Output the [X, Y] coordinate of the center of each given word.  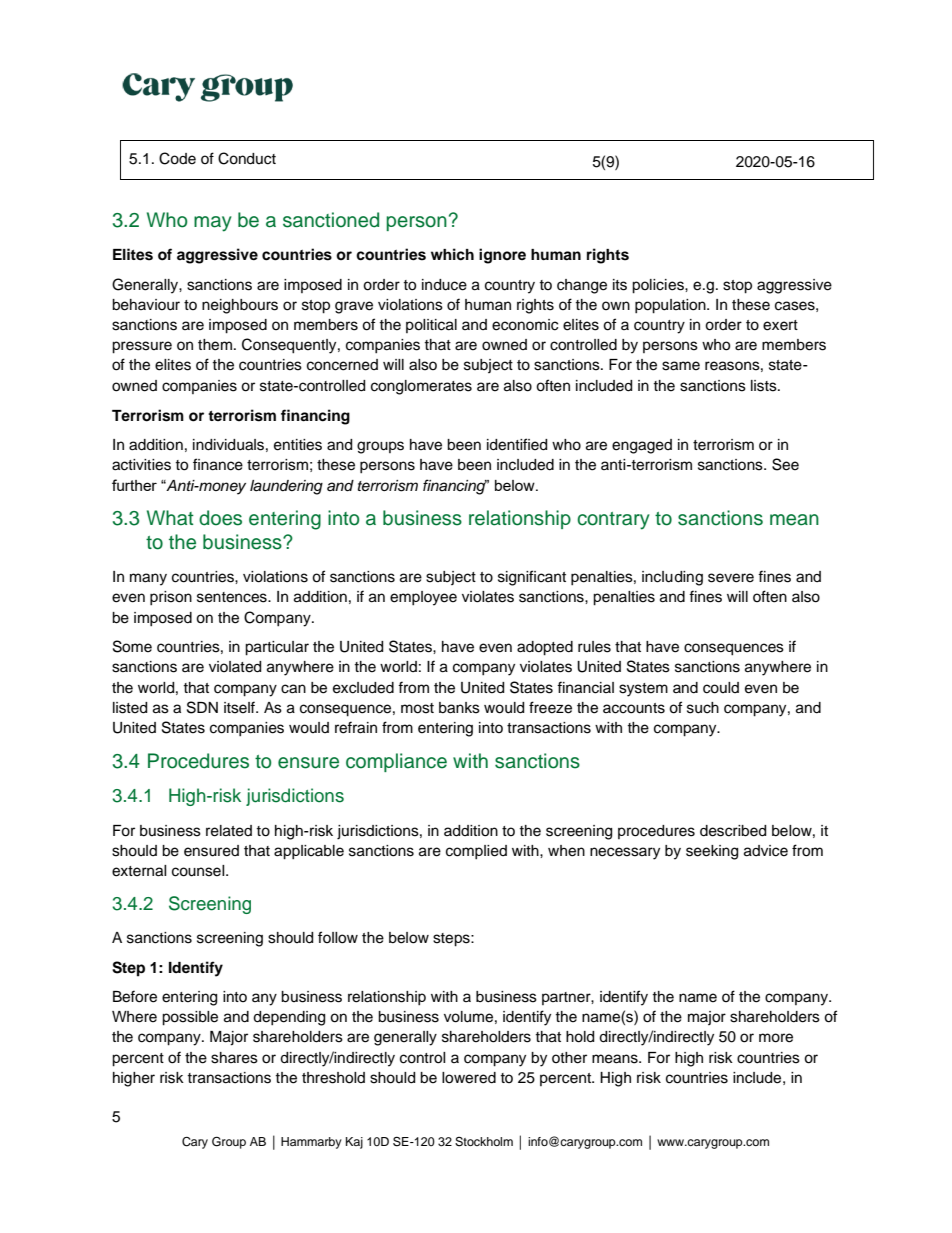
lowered [469, 1078]
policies [659, 286]
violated [235, 667]
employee [423, 598]
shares [234, 1058]
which [452, 254]
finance [218, 464]
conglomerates [421, 387]
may [213, 224]
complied [476, 852]
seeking [712, 852]
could [721, 688]
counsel [199, 871]
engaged [642, 446]
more [776, 1038]
